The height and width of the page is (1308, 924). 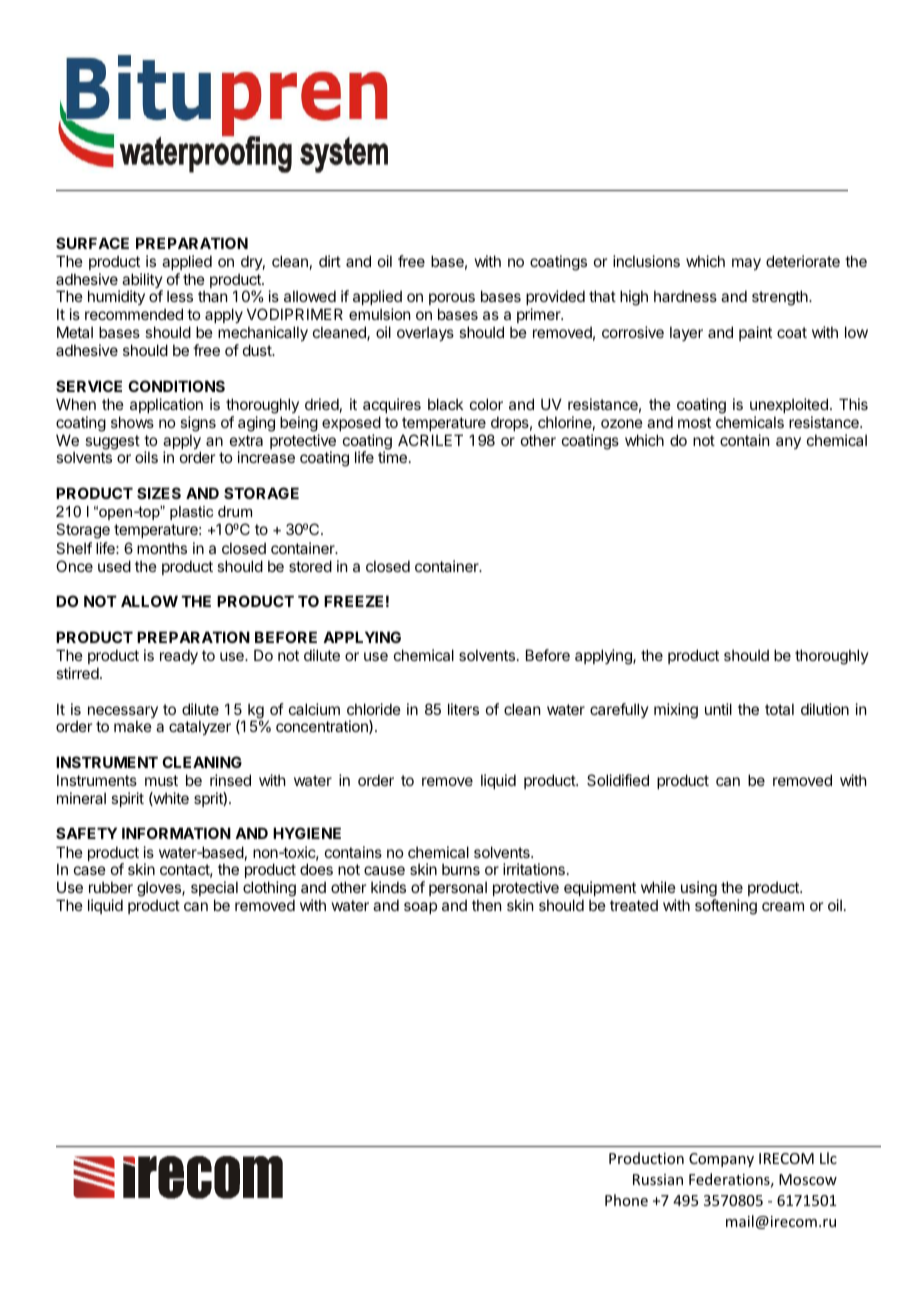 I want to click on Phone, so click(x=626, y=1200).
